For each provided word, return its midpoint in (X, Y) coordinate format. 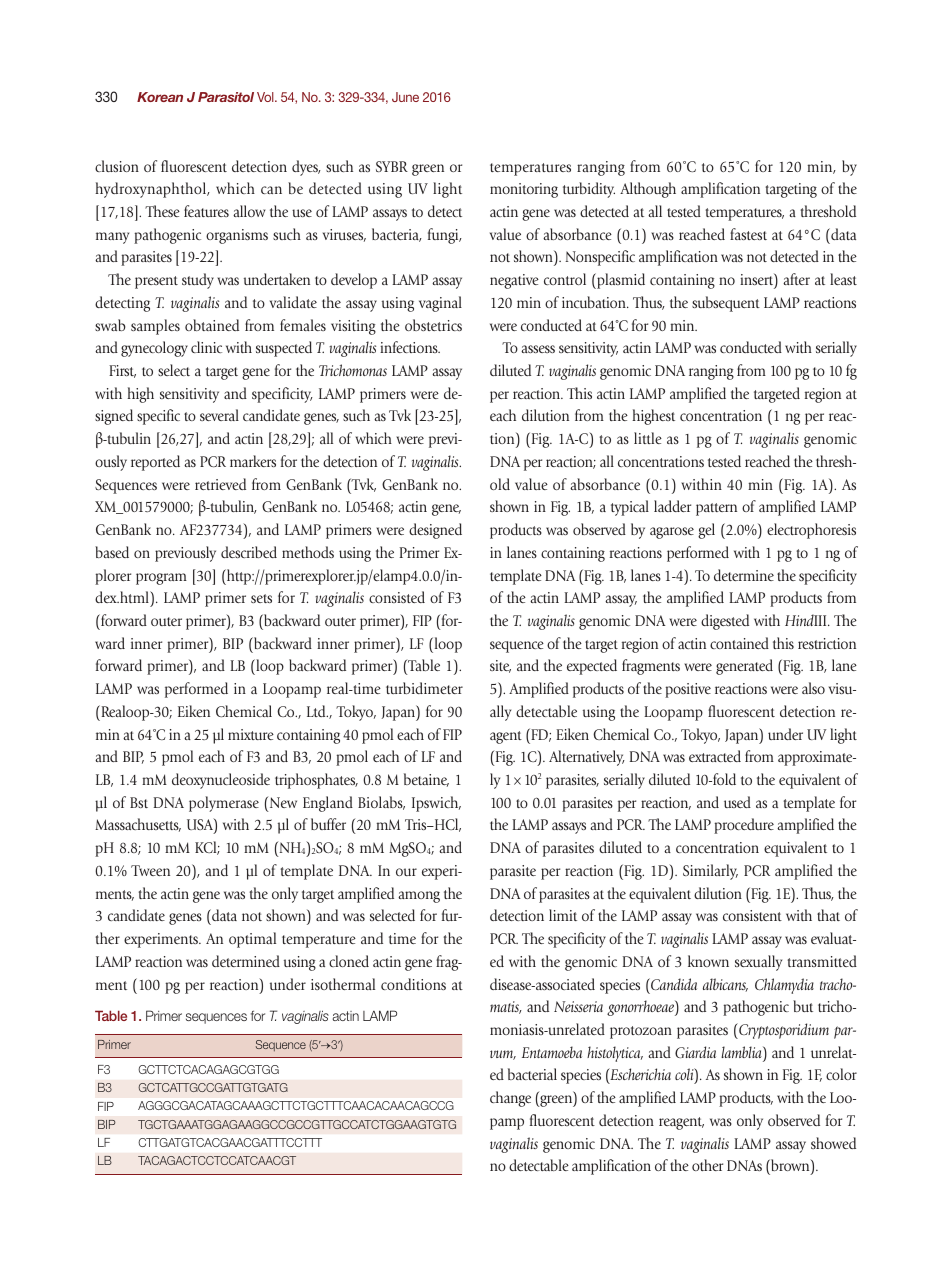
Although (648, 190)
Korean (160, 97)
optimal (252, 940)
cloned (349, 961)
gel (706, 531)
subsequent (726, 304)
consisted (397, 597)
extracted (715, 756)
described (249, 552)
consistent (752, 915)
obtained (212, 325)
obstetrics (433, 325)
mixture (251, 734)
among (419, 897)
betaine (426, 780)
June (405, 97)
